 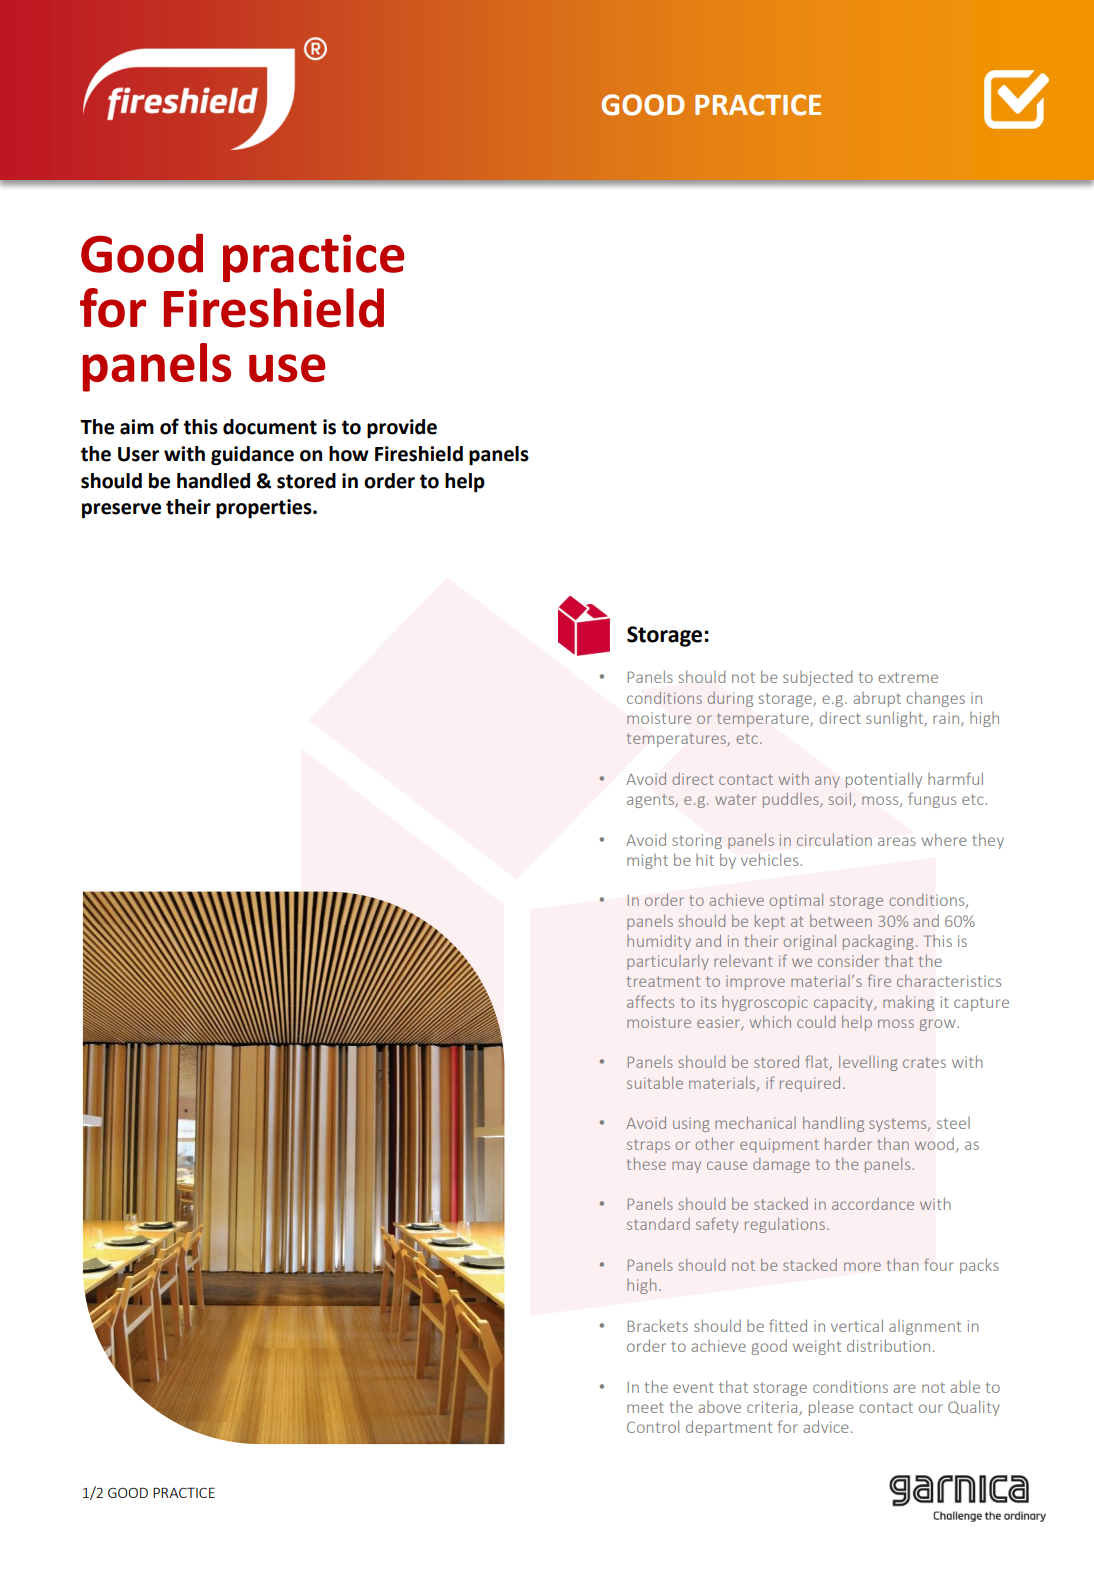 What do you see at coordinates (402, 428) in the page?
I see `provide` at bounding box center [402, 428].
